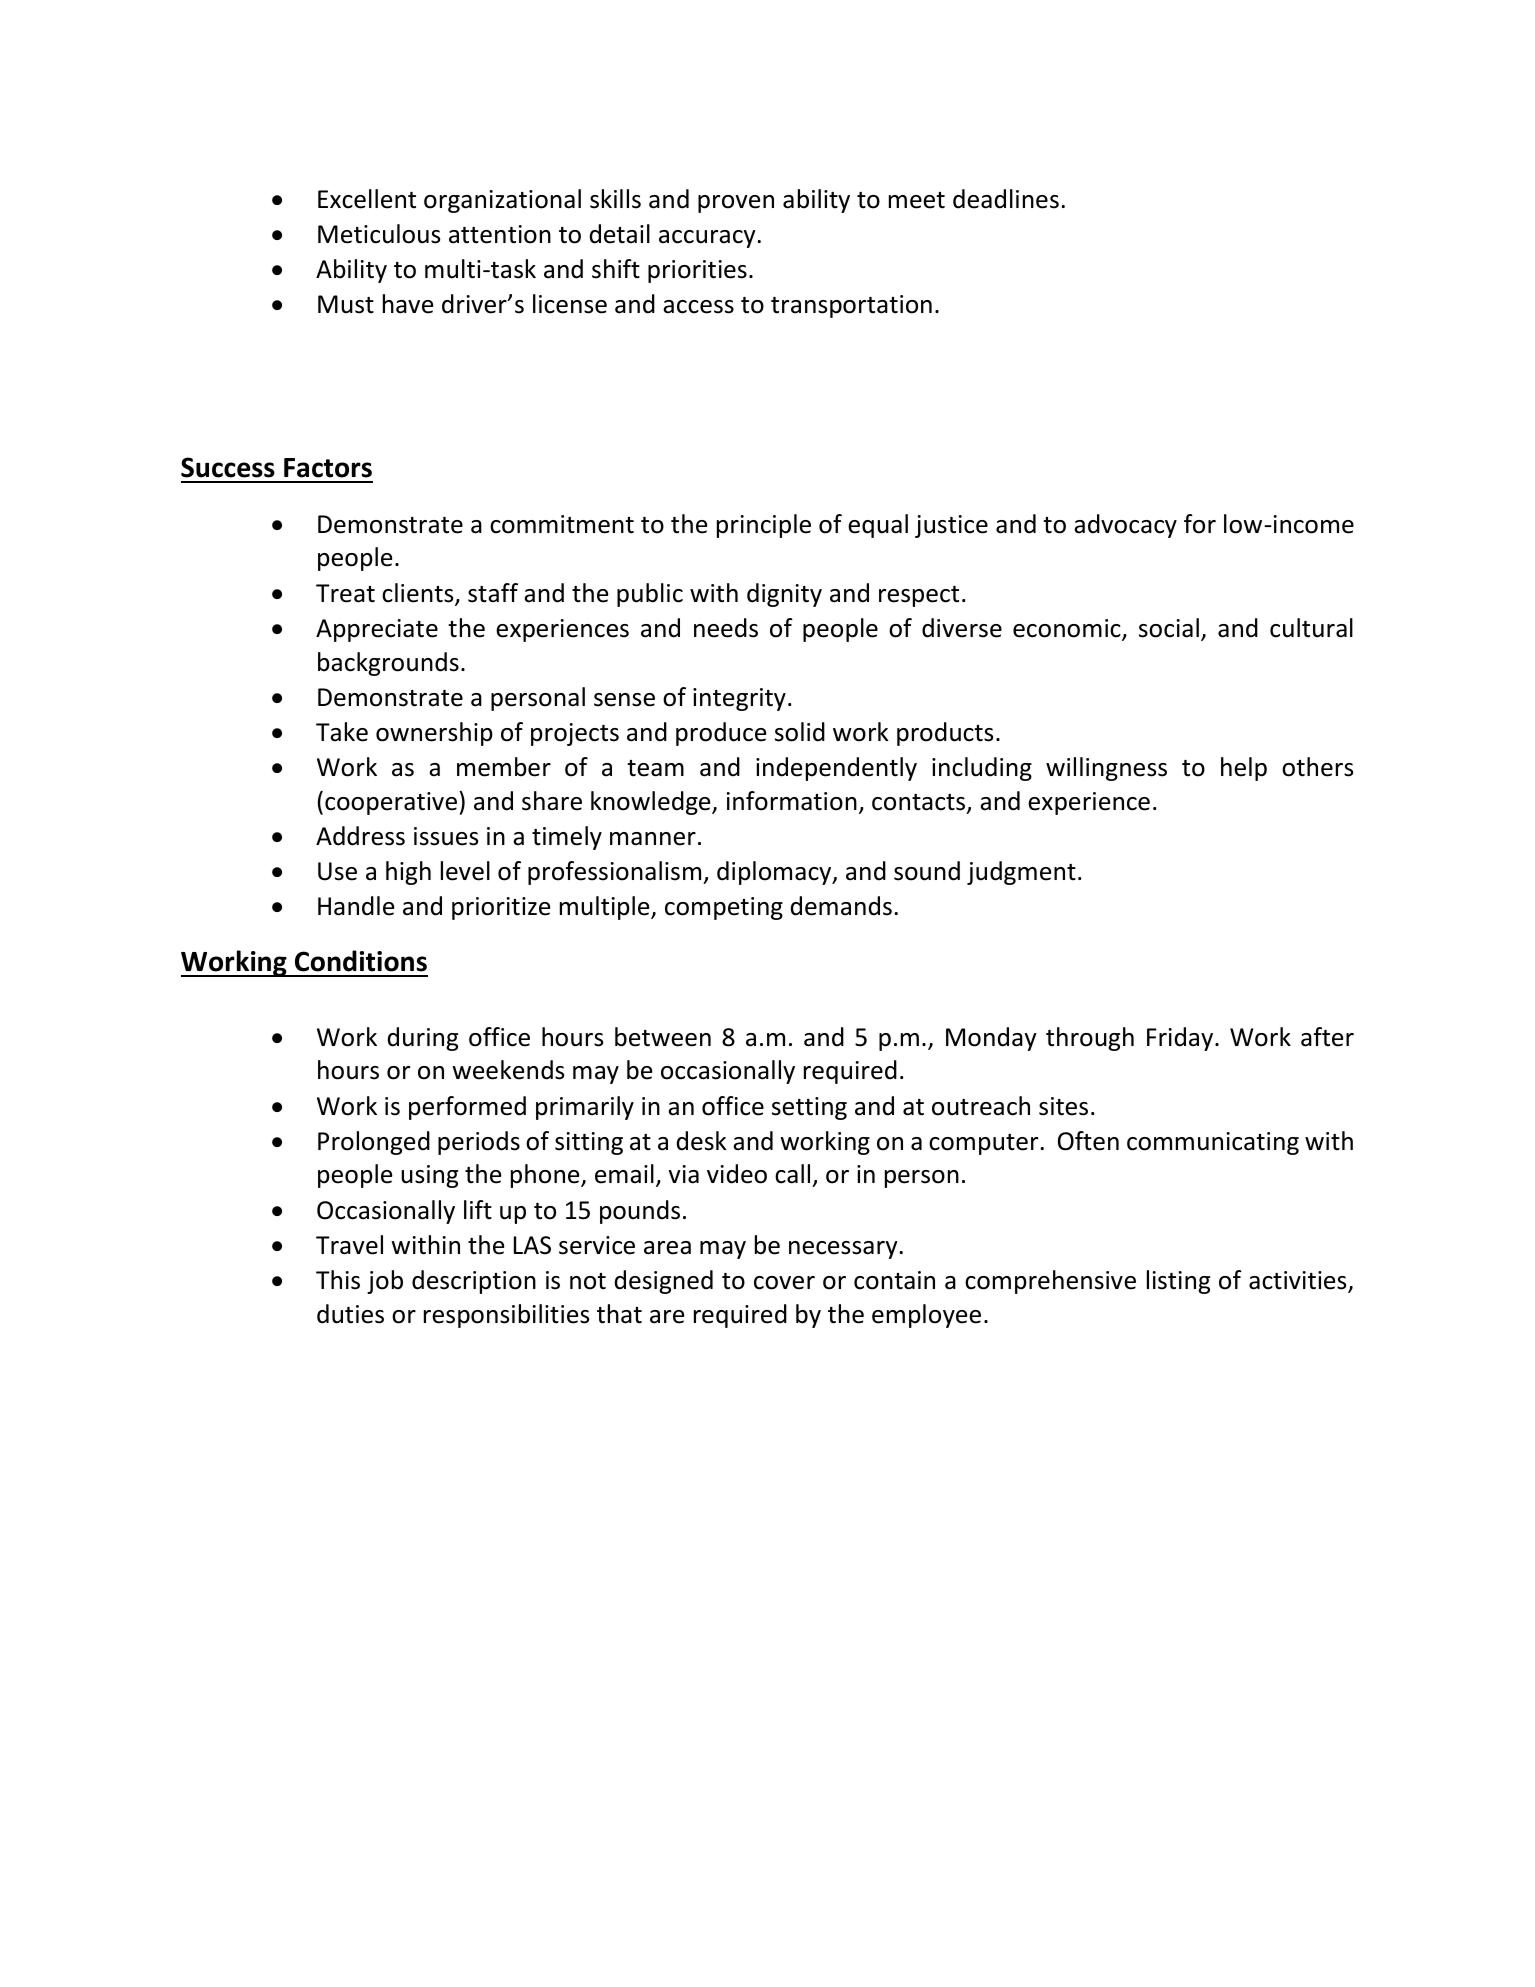 This screenshot has width=1535, height=1987. I want to click on Meticulous, so click(379, 234).
